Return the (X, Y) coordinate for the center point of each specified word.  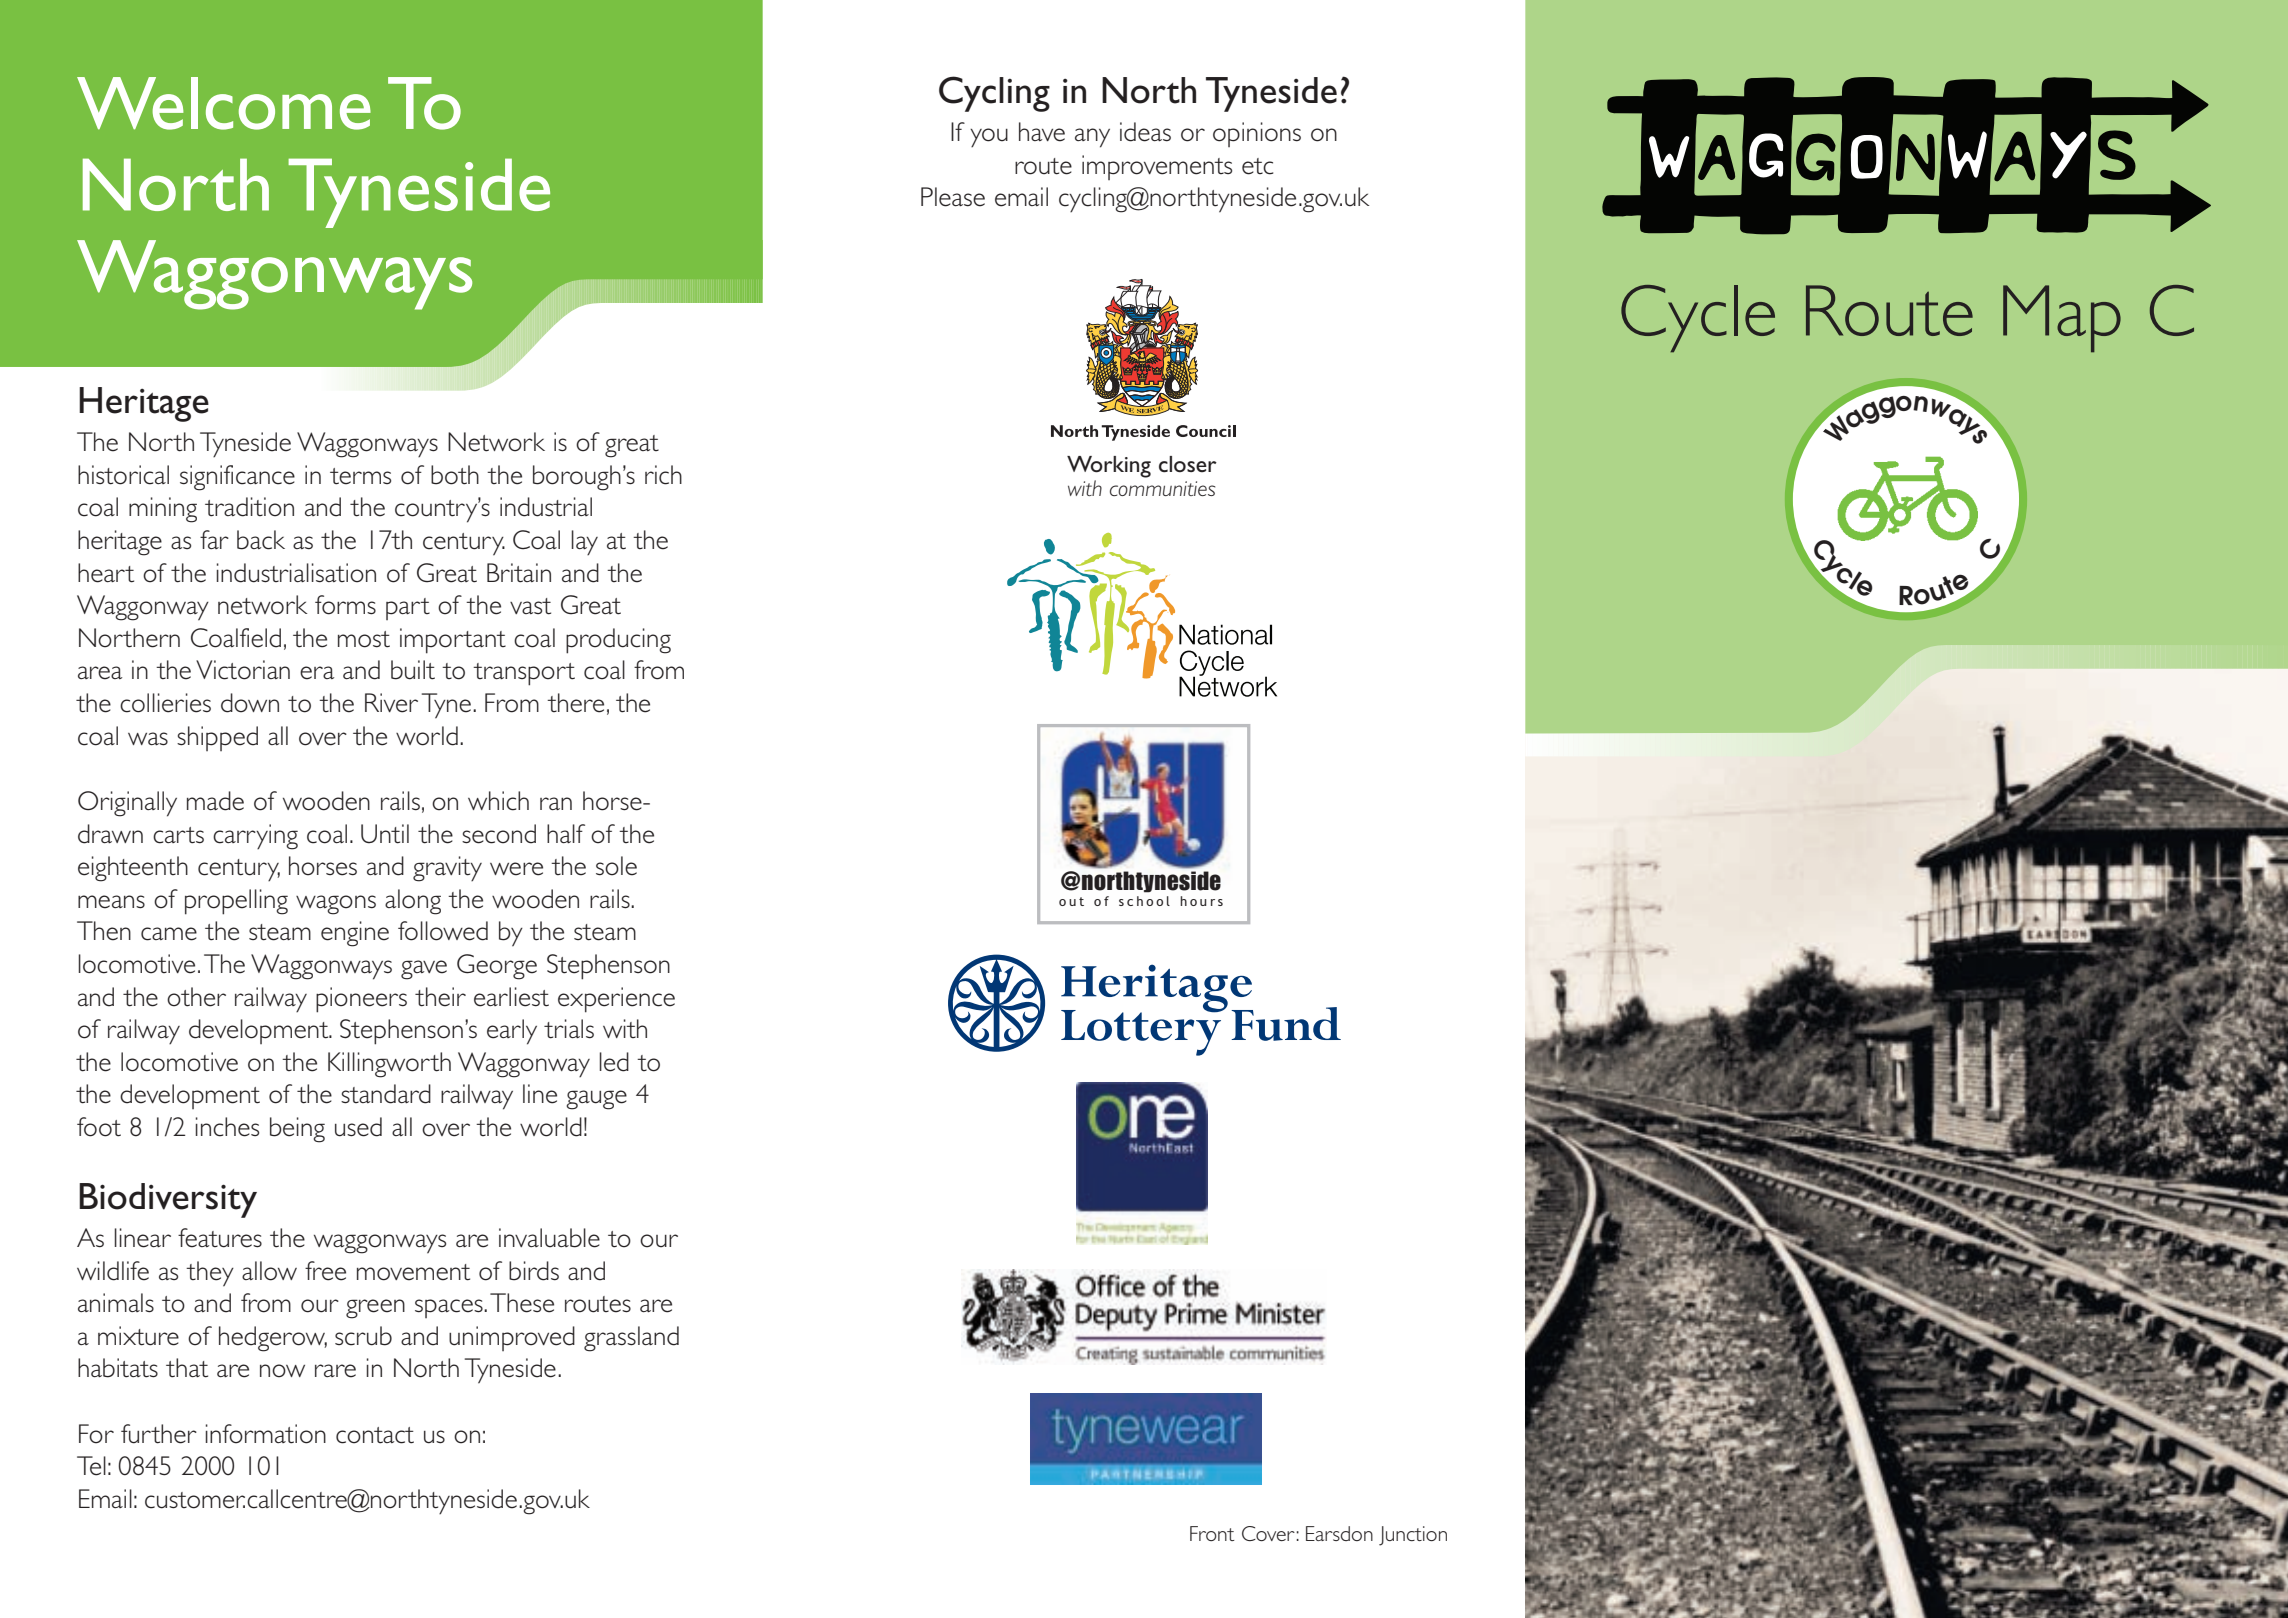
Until (385, 834)
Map (2062, 318)
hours (1201, 901)
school (1144, 901)
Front (1212, 1533)
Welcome (224, 103)
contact (375, 1435)
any (1092, 138)
